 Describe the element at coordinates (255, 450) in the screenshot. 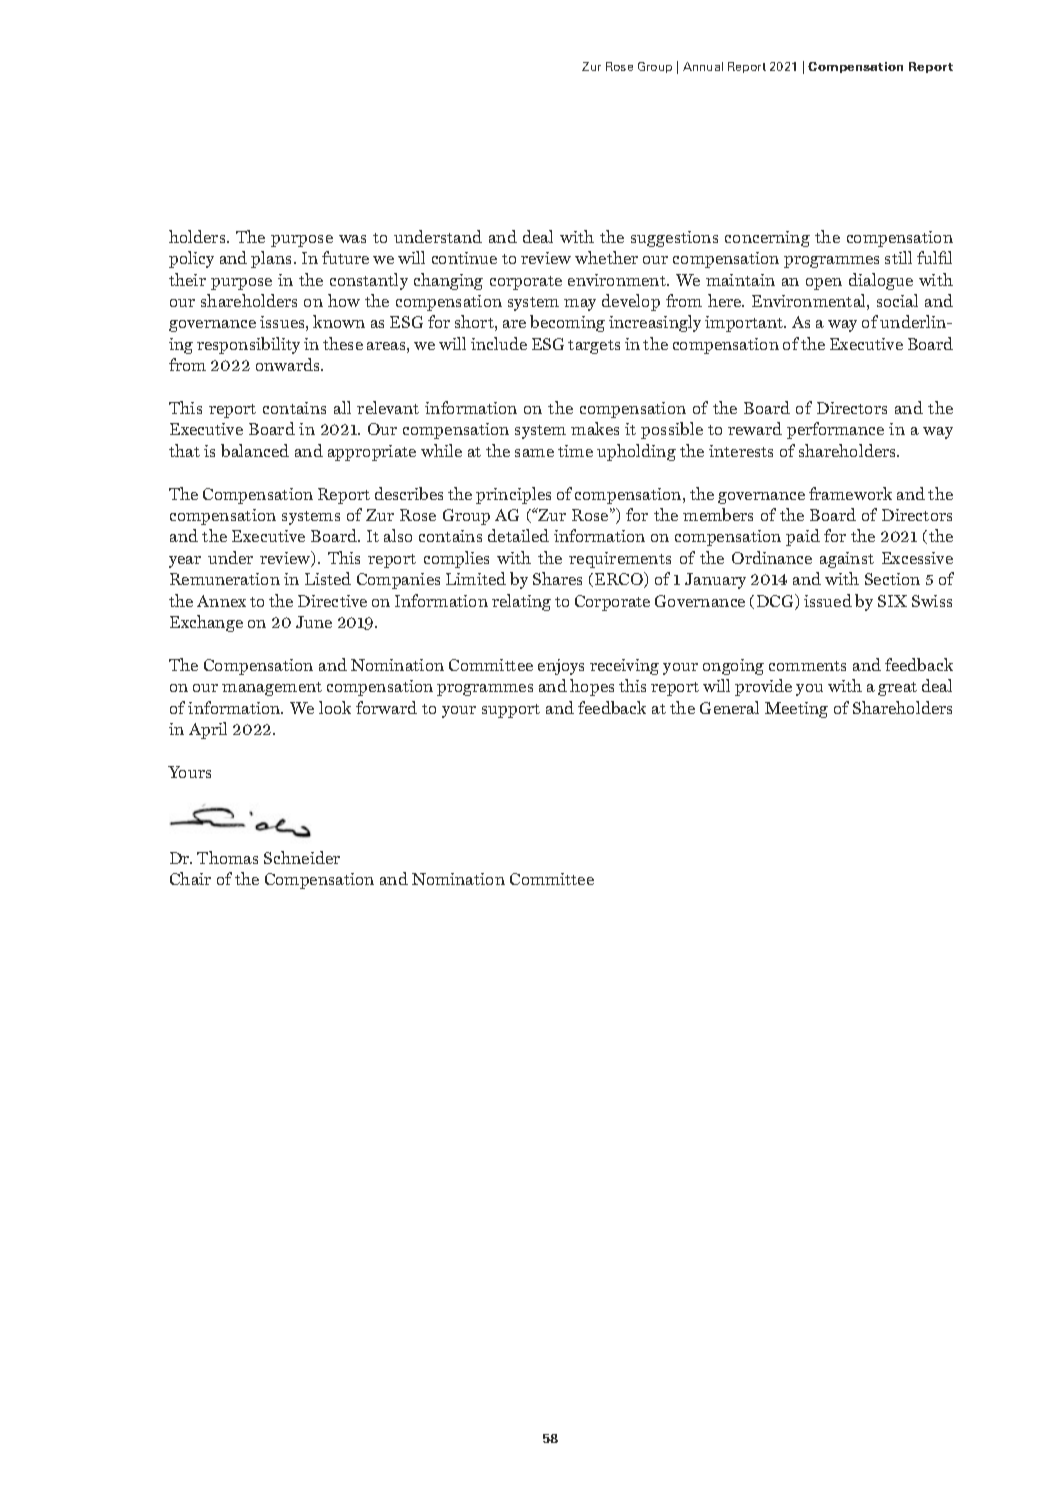

I see `balanced` at that location.
